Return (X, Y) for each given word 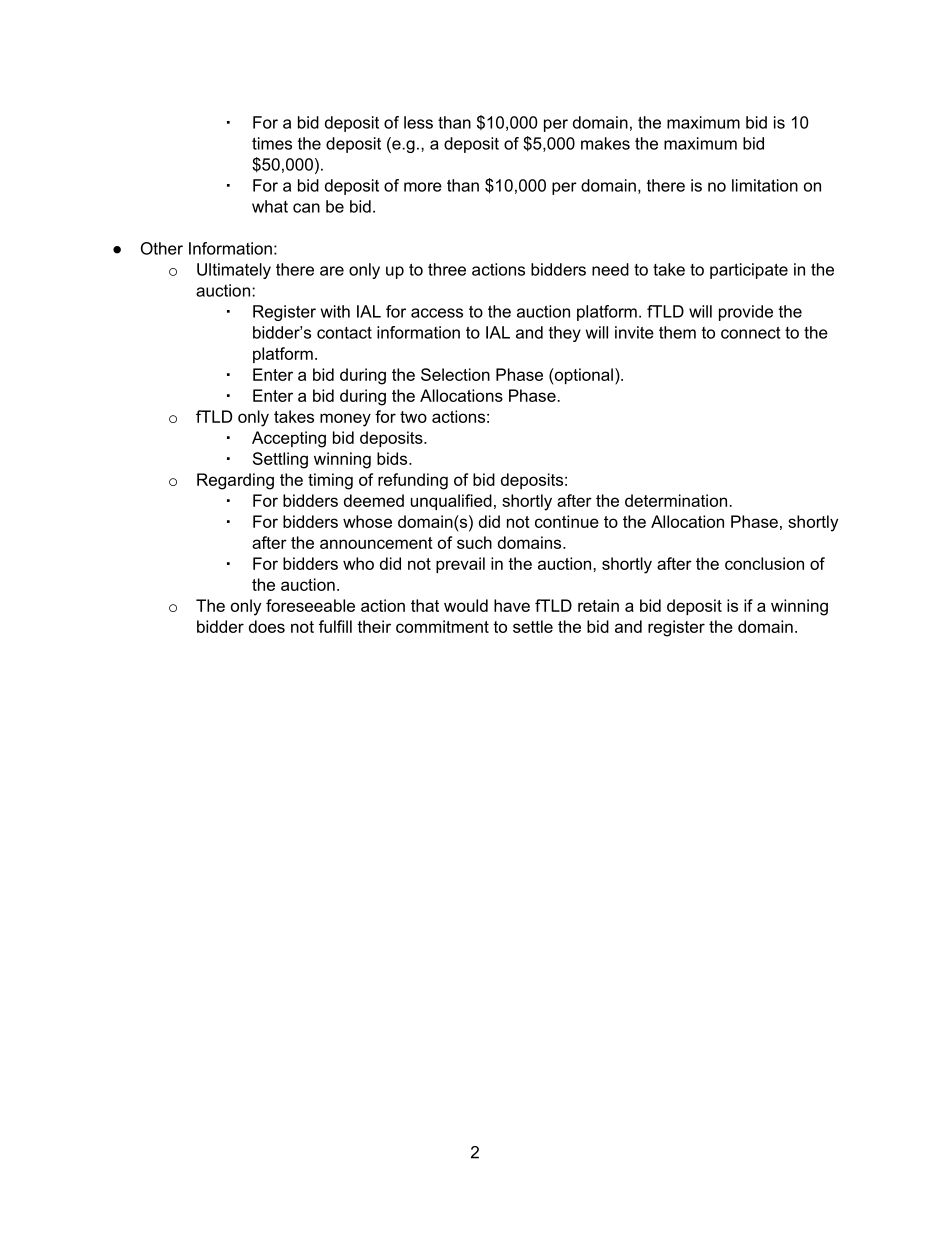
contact (344, 332)
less (418, 122)
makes (605, 143)
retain (598, 605)
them (677, 332)
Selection (455, 374)
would (466, 605)
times (272, 143)
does (267, 626)
